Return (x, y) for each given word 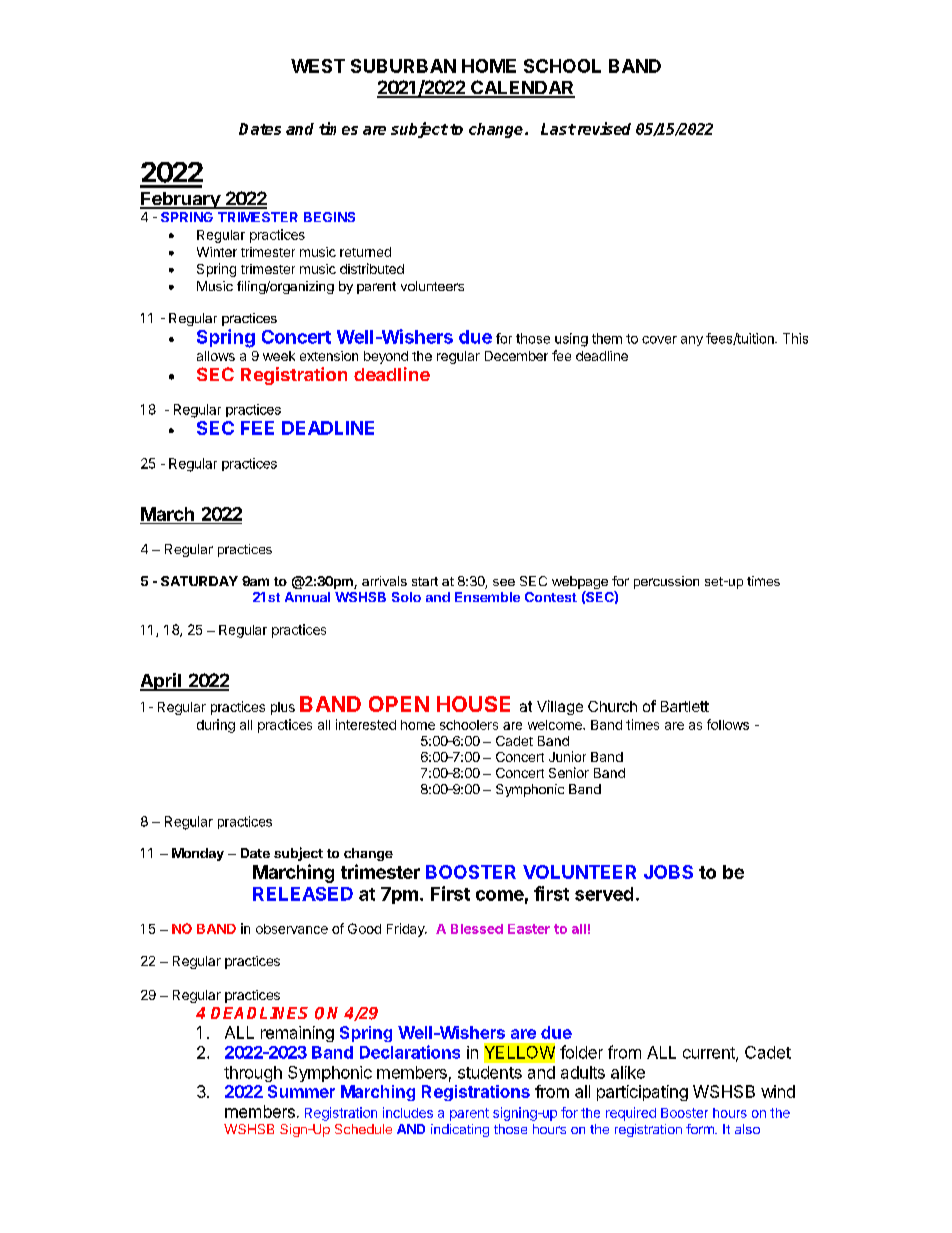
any (692, 341)
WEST (318, 66)
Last (558, 129)
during (216, 726)
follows (728, 724)
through (253, 1074)
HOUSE (473, 704)
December (516, 356)
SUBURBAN (403, 66)
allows (216, 356)
